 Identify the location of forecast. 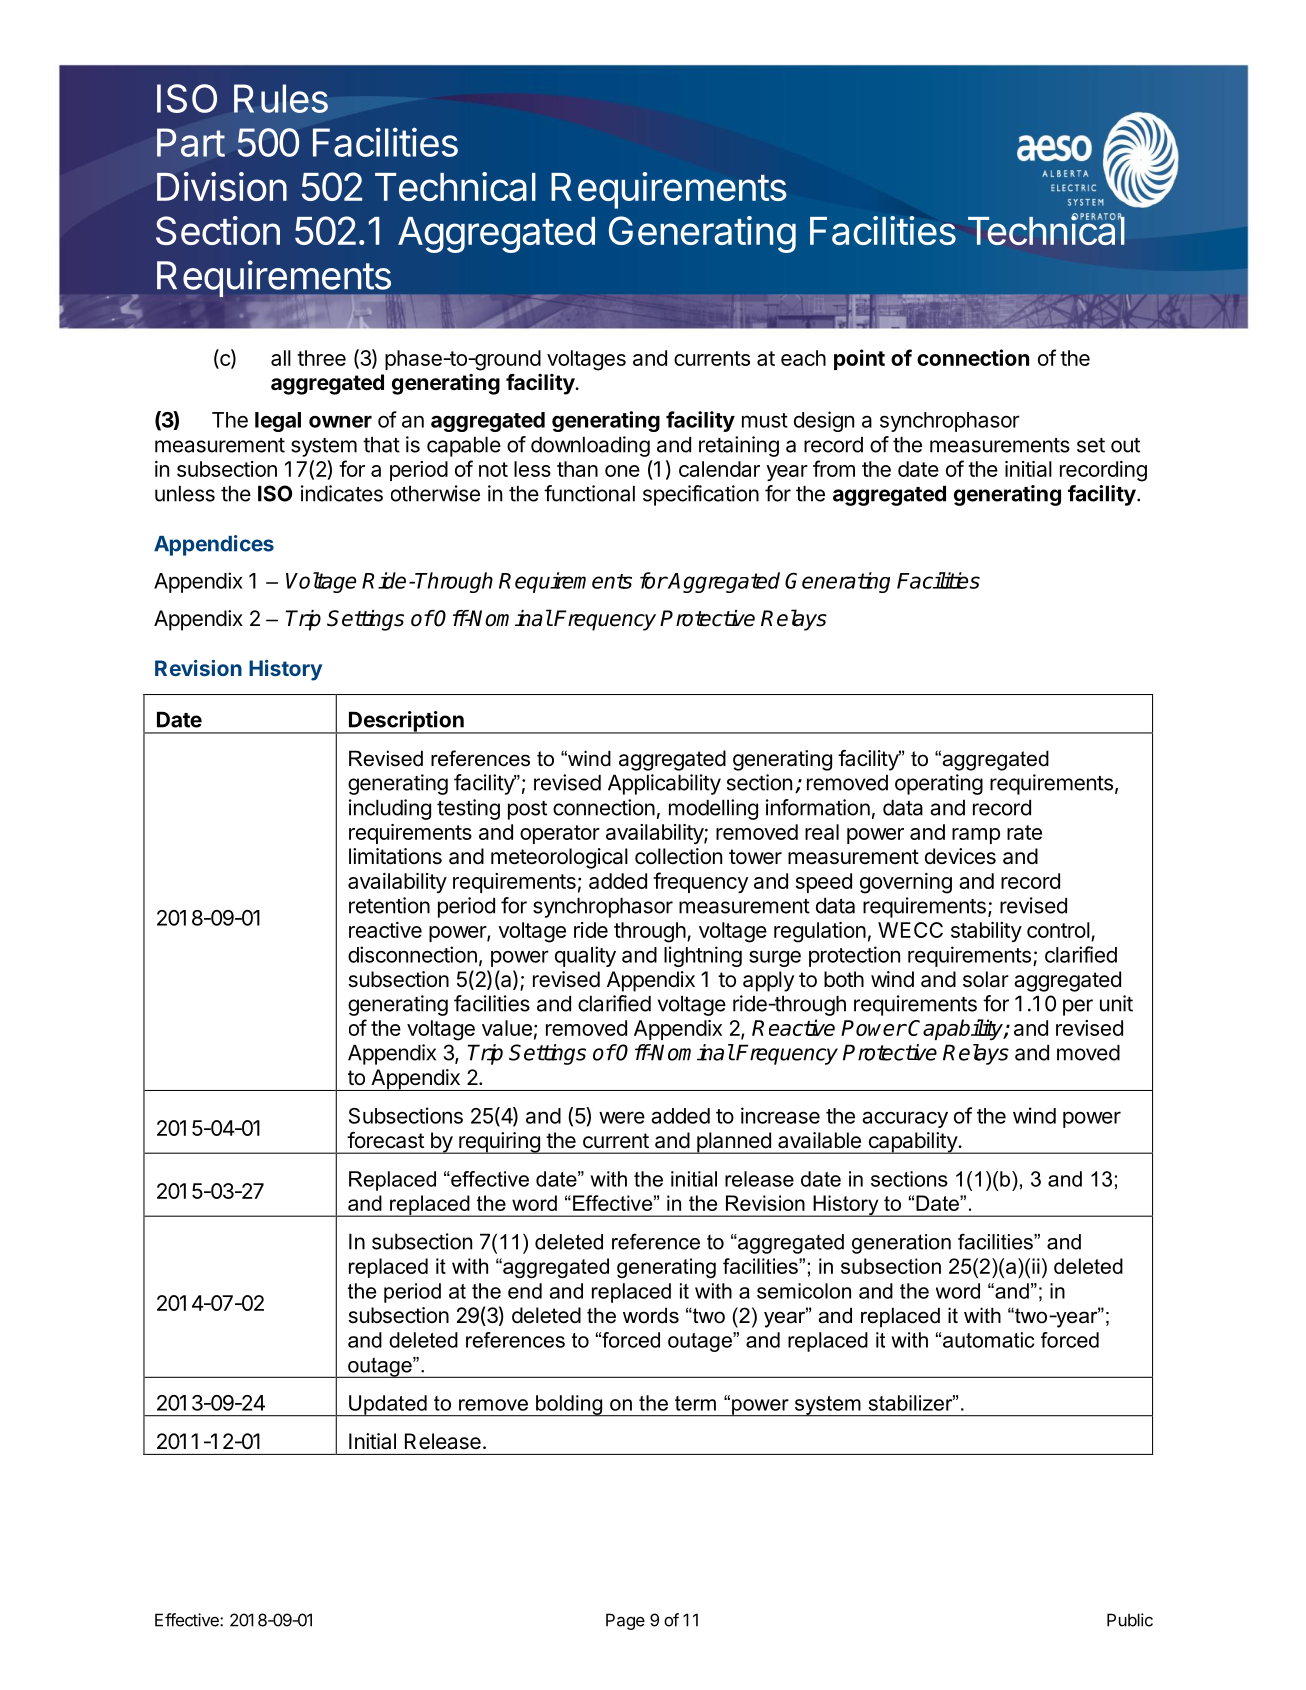
(385, 1140).
